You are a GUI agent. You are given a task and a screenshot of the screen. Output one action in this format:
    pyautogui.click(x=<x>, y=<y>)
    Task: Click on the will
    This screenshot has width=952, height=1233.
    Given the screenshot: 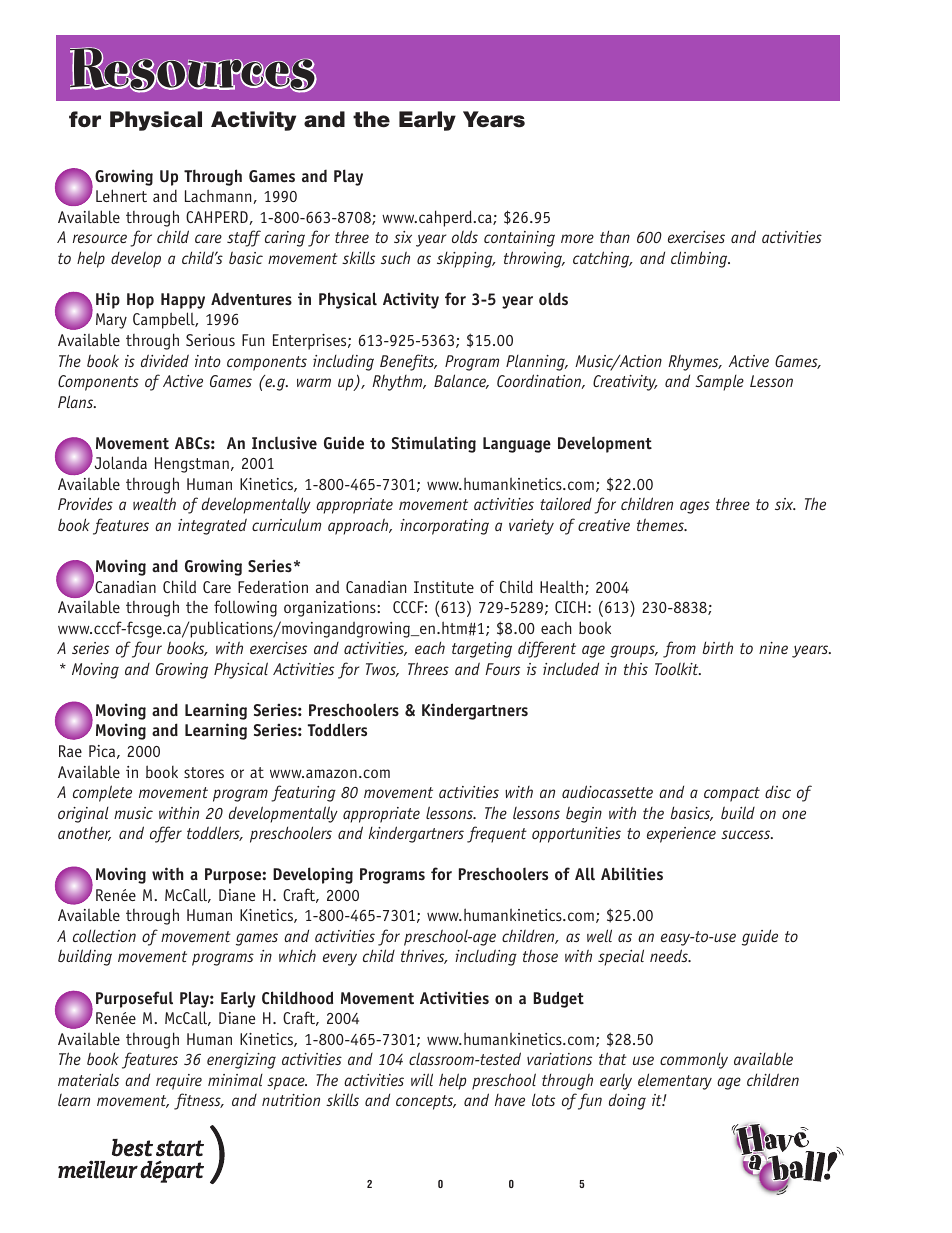 What is the action you would take?
    pyautogui.click(x=422, y=1079)
